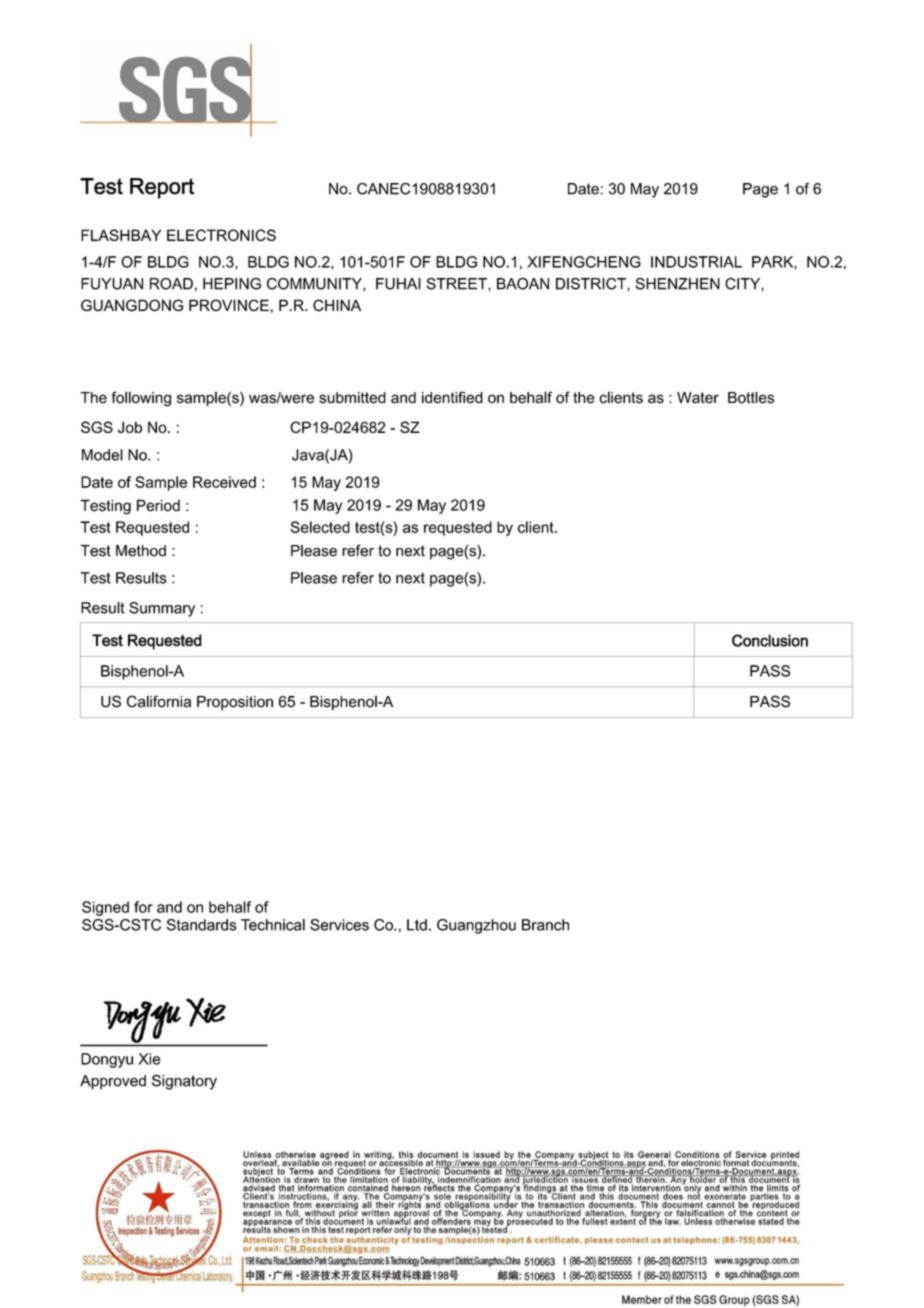  What do you see at coordinates (162, 188) in the screenshot?
I see `Report` at bounding box center [162, 188].
